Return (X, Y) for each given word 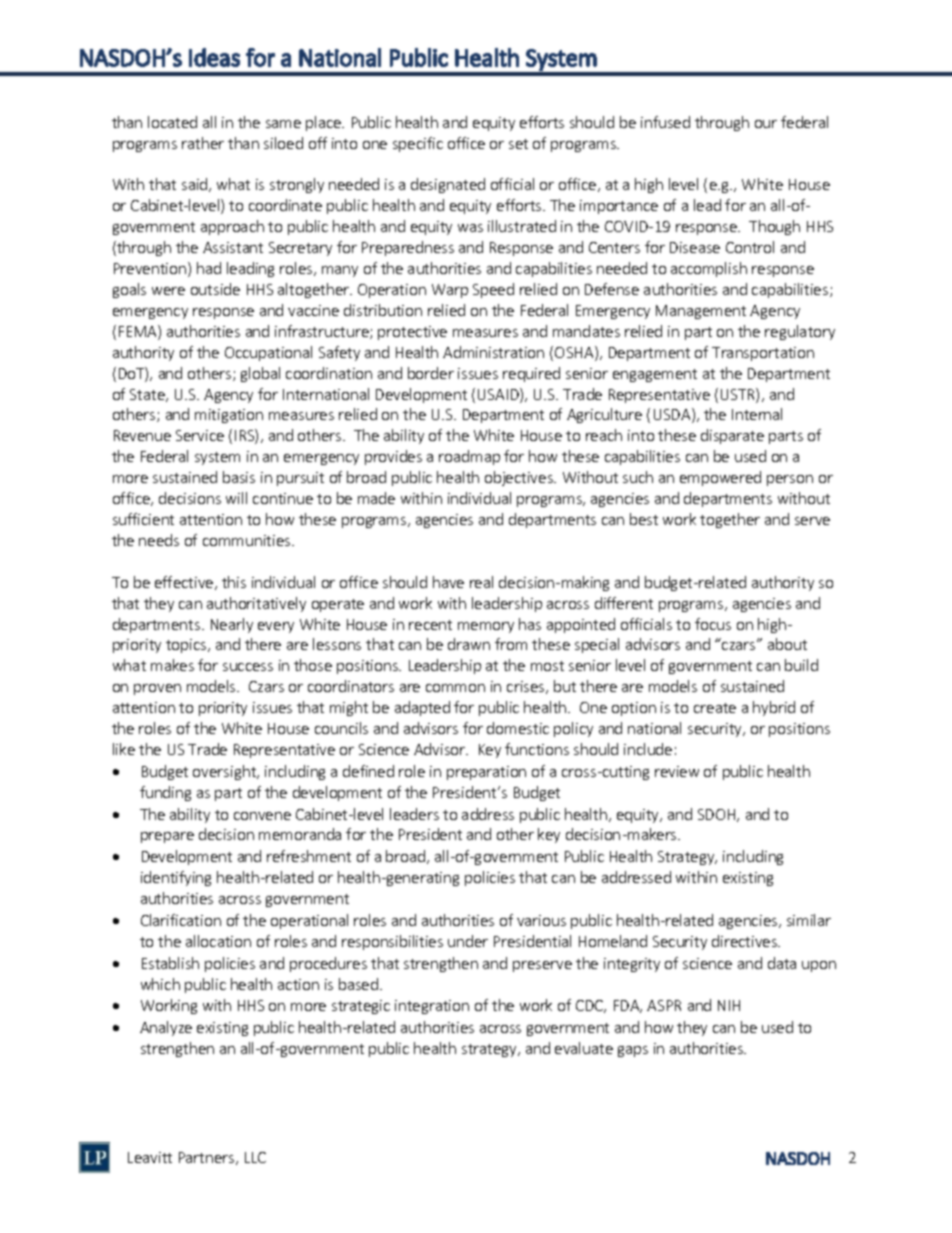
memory (486, 627)
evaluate (584, 1048)
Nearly (232, 625)
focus (713, 624)
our (766, 124)
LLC (255, 1157)
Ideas (214, 57)
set (518, 144)
